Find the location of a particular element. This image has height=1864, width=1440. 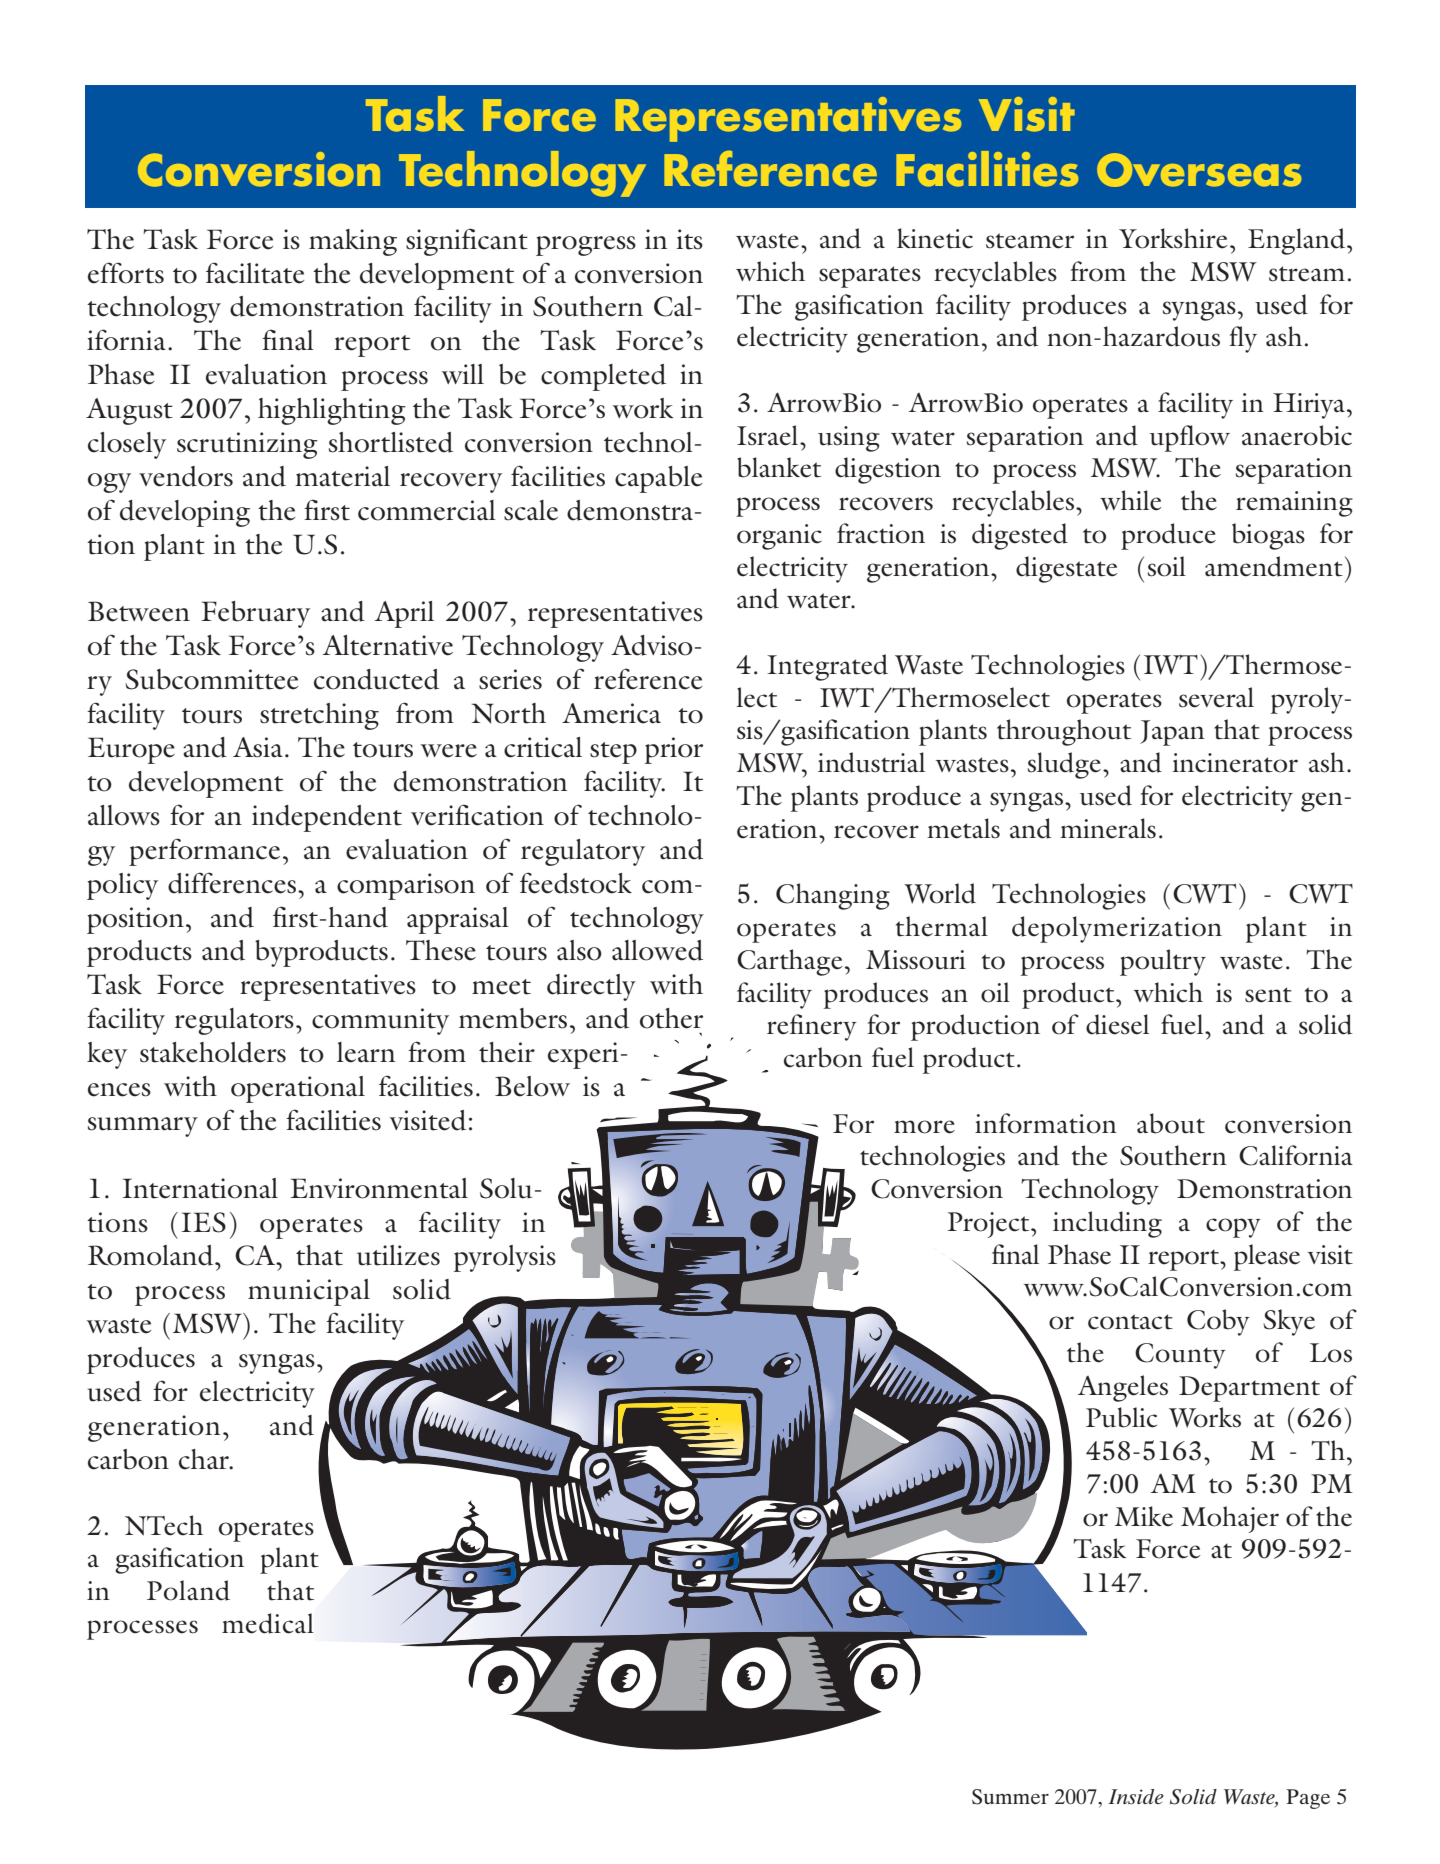

medical is located at coordinates (268, 1623).
